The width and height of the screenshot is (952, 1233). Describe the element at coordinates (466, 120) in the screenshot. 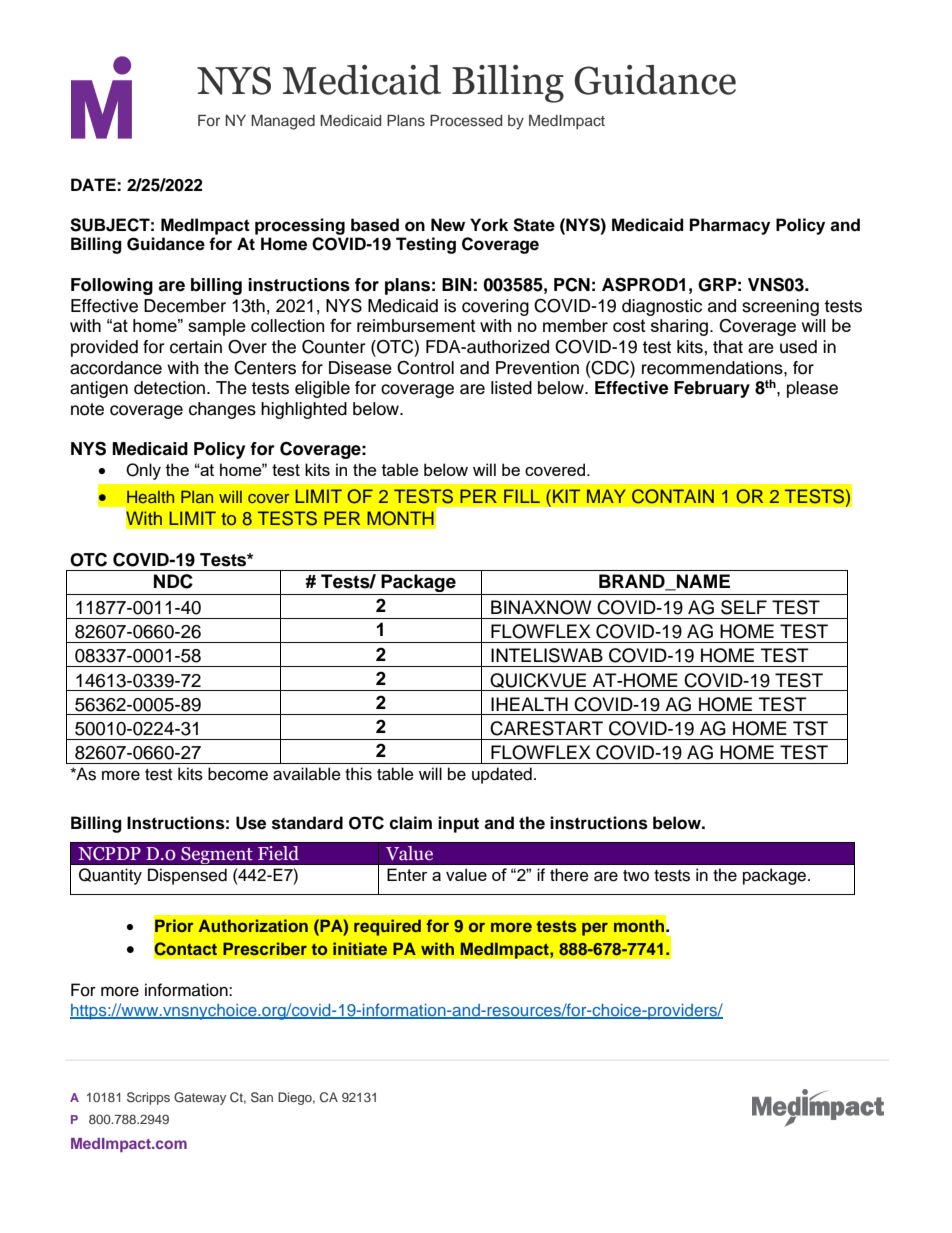

I see `Processed` at that location.
